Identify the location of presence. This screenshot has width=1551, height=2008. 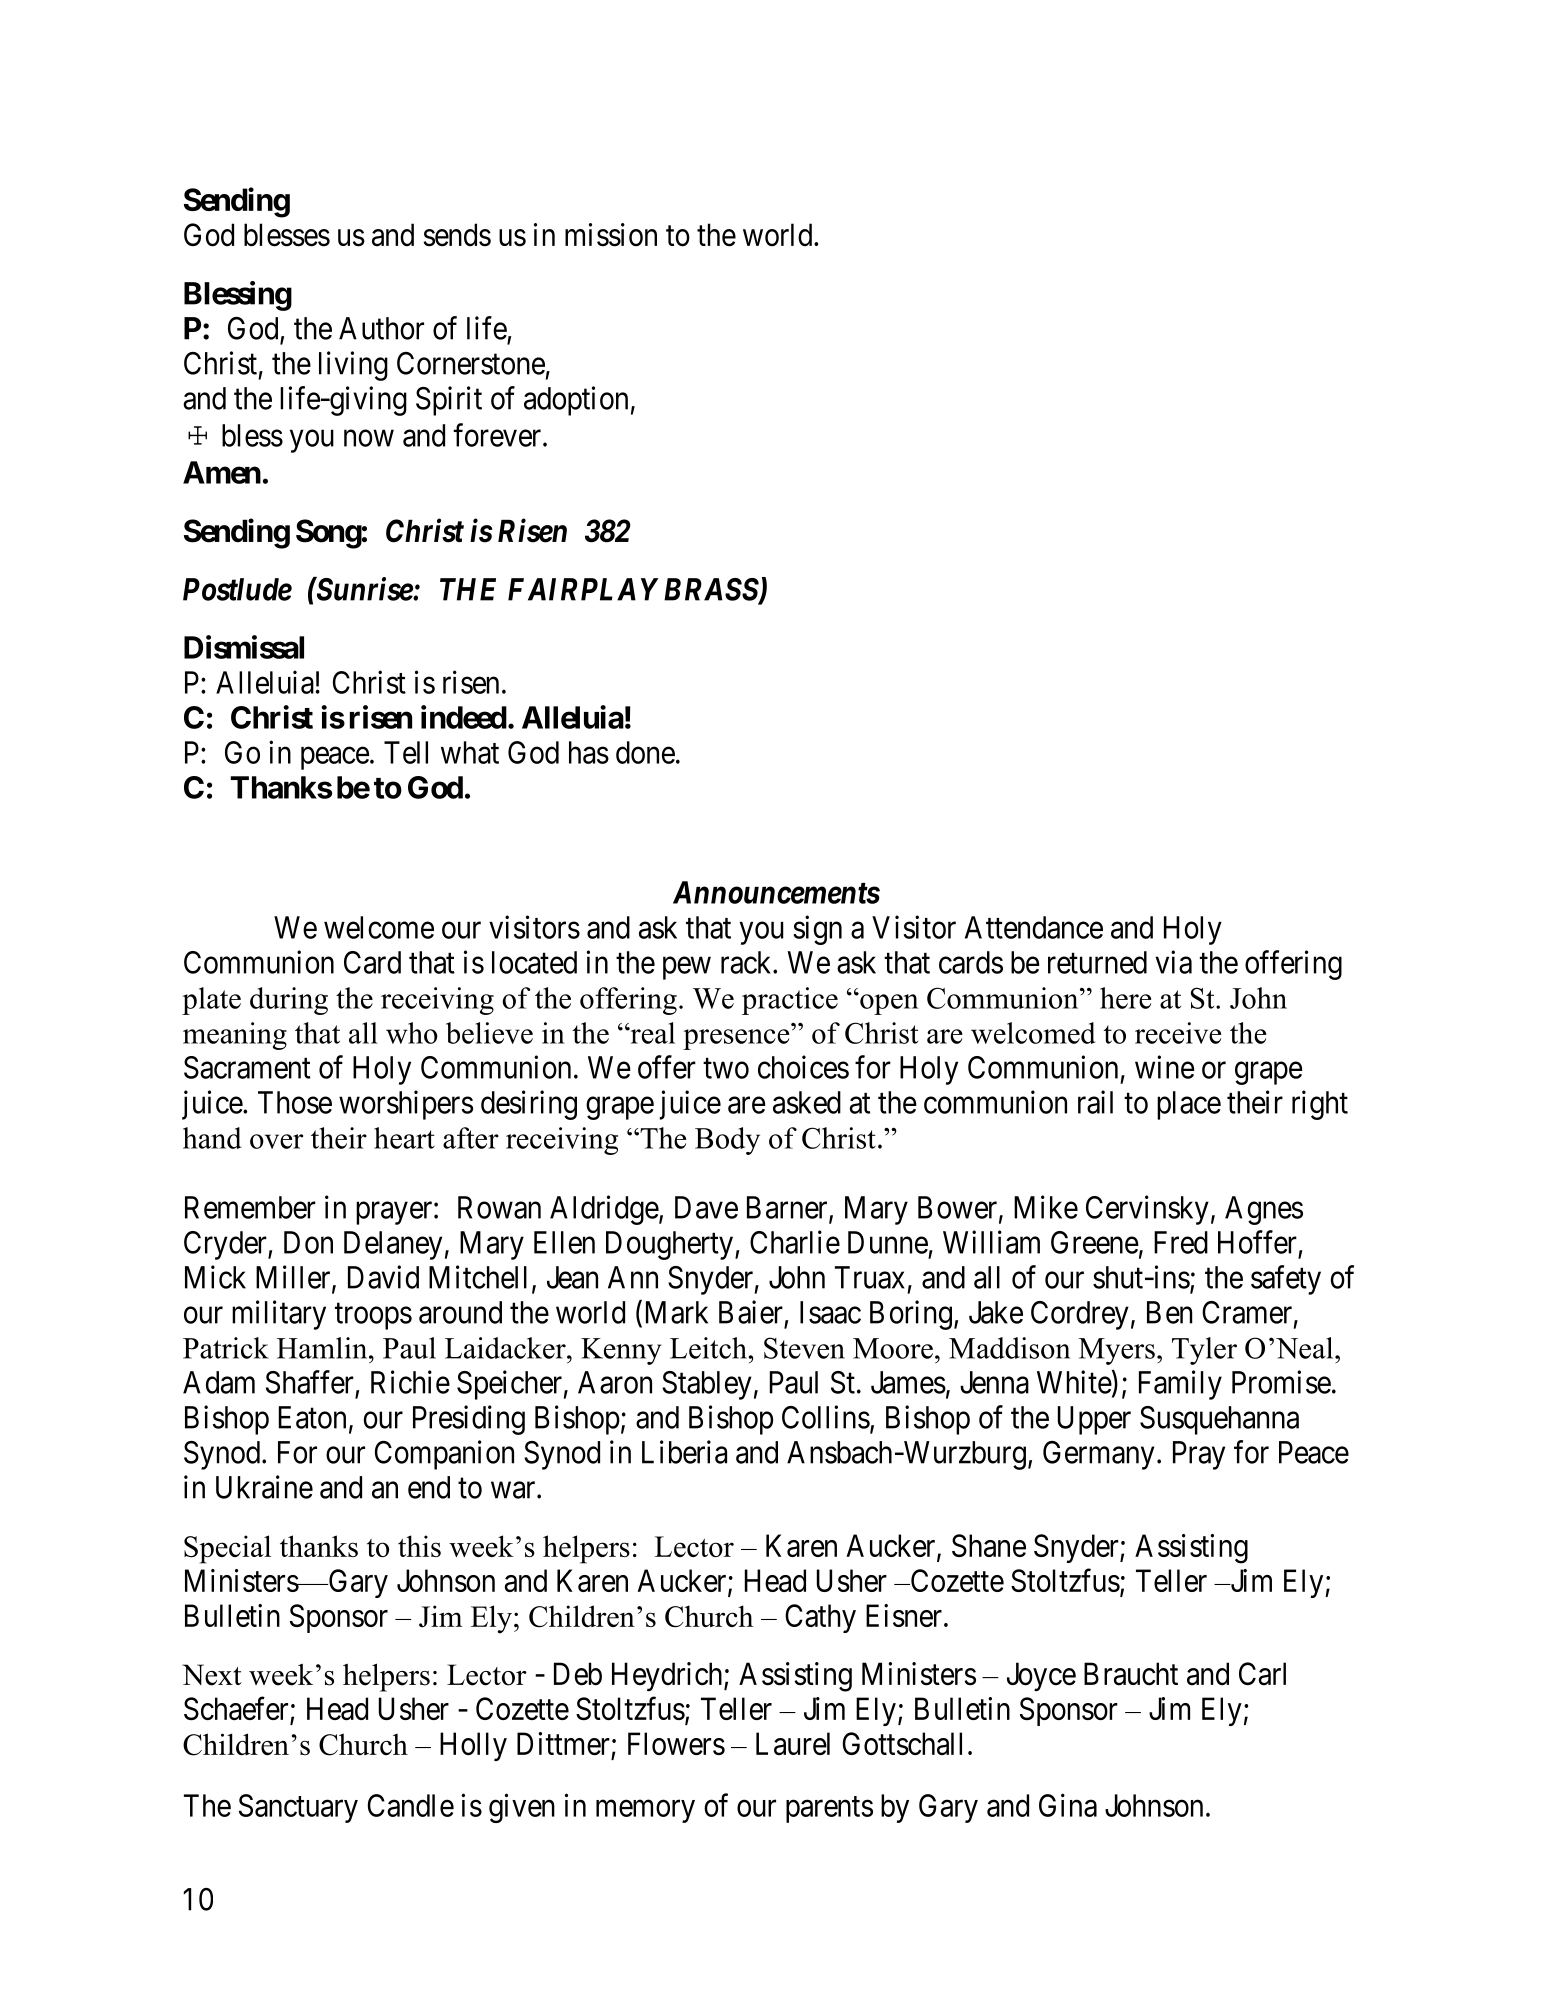
(736, 1039).
